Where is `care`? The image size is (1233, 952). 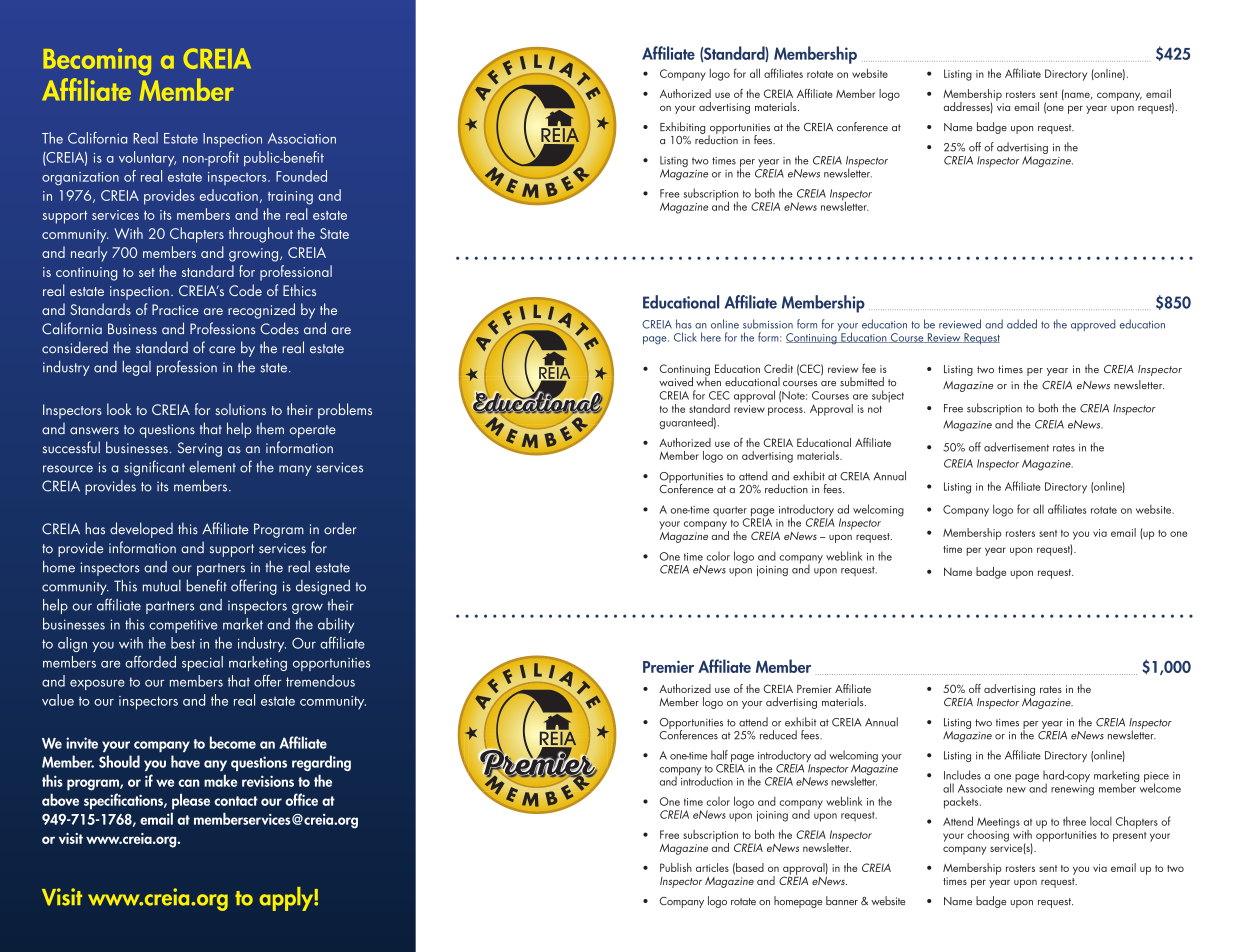 care is located at coordinates (222, 350).
